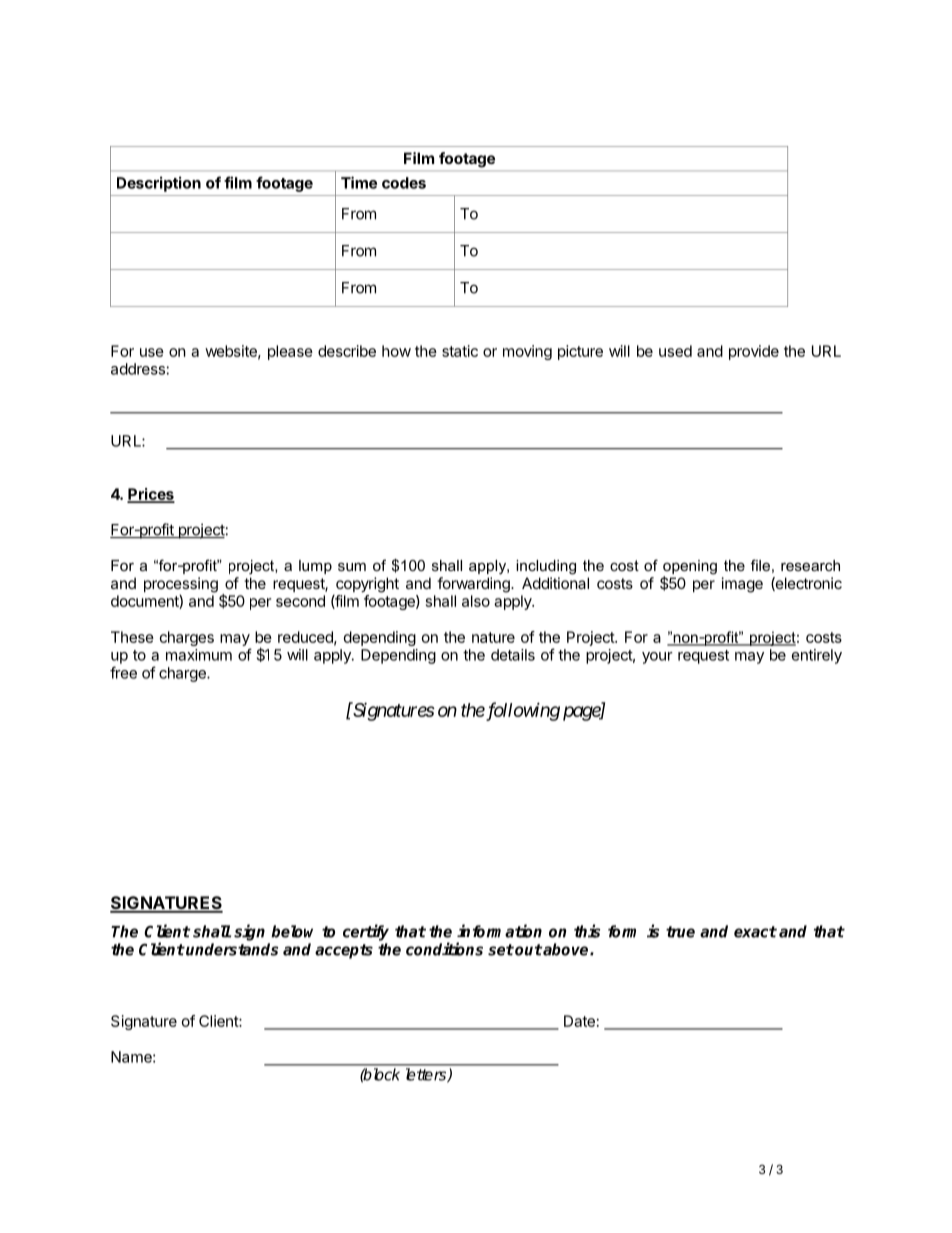 Image resolution: width=952 pixels, height=1233 pixels. What do you see at coordinates (460, 351) in the image?
I see `static` at bounding box center [460, 351].
